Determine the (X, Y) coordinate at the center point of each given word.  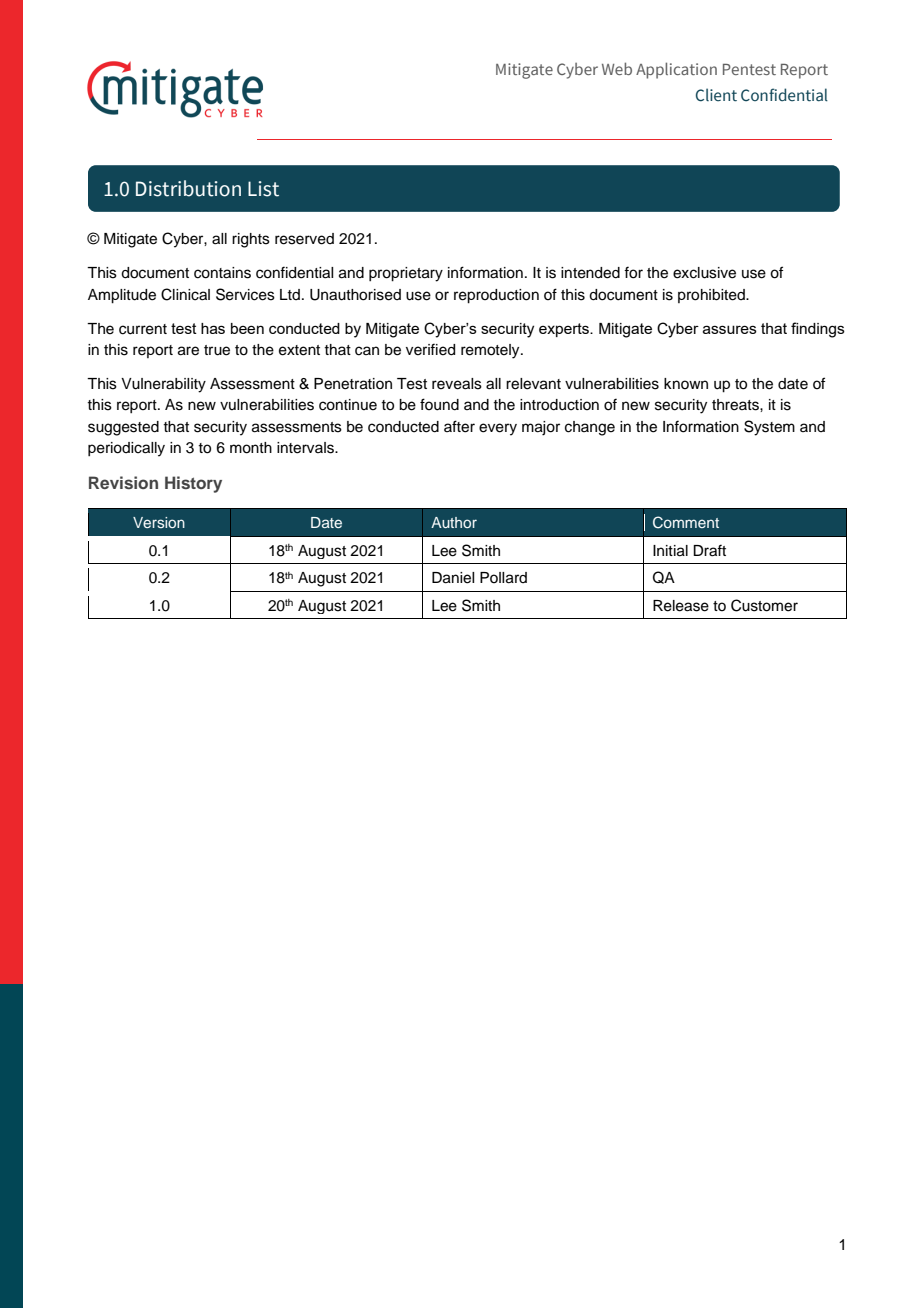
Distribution (188, 188)
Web (617, 68)
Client (716, 95)
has (213, 328)
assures (730, 329)
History (193, 484)
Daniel (453, 578)
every (498, 429)
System (769, 428)
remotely (491, 351)
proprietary (406, 274)
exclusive (704, 273)
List (263, 189)
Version (159, 522)
